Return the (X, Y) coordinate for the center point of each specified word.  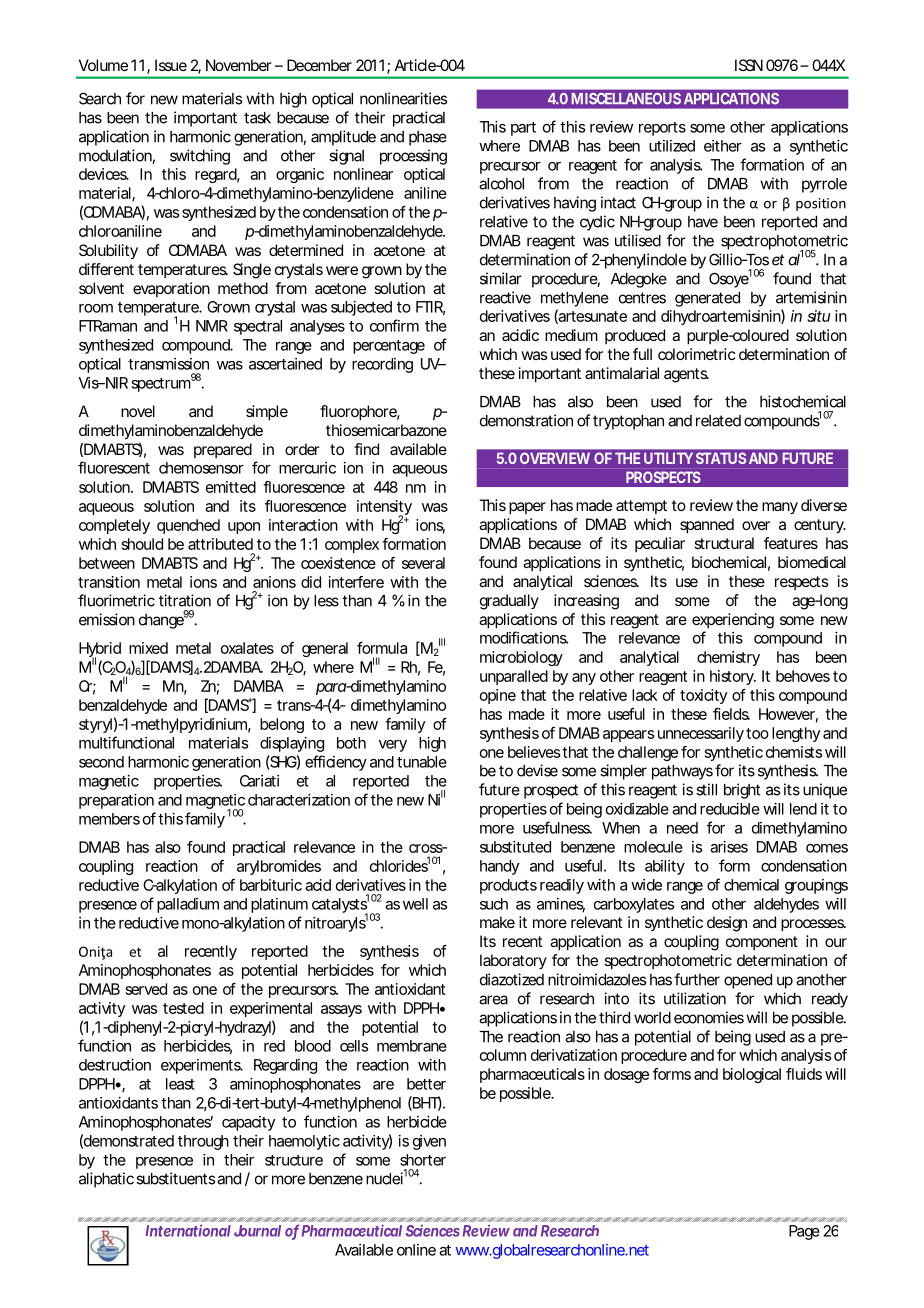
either (723, 146)
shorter (423, 1160)
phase (428, 138)
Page (804, 1232)
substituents (175, 1178)
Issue (171, 65)
